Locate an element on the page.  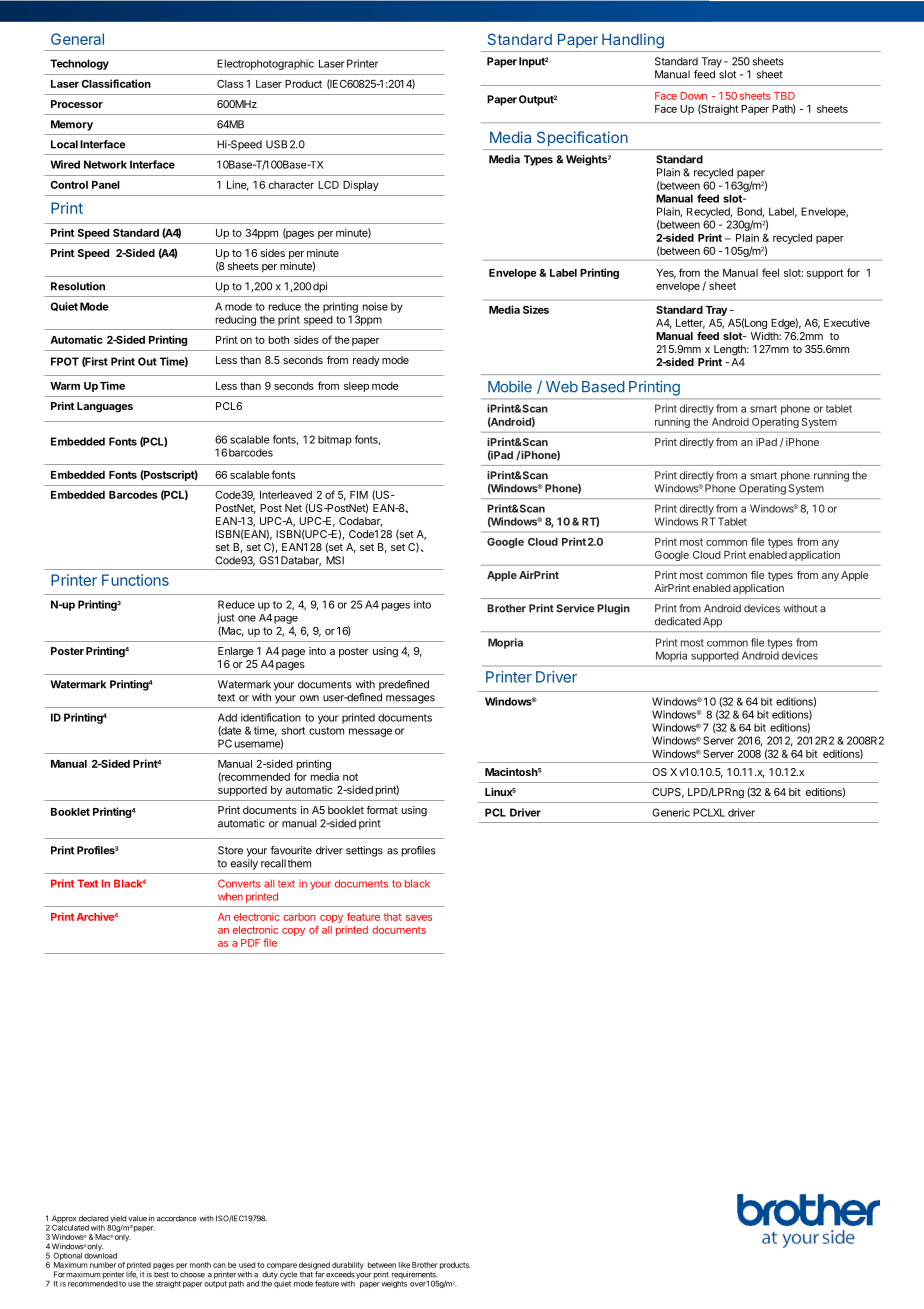
TBD is located at coordinates (784, 96).
